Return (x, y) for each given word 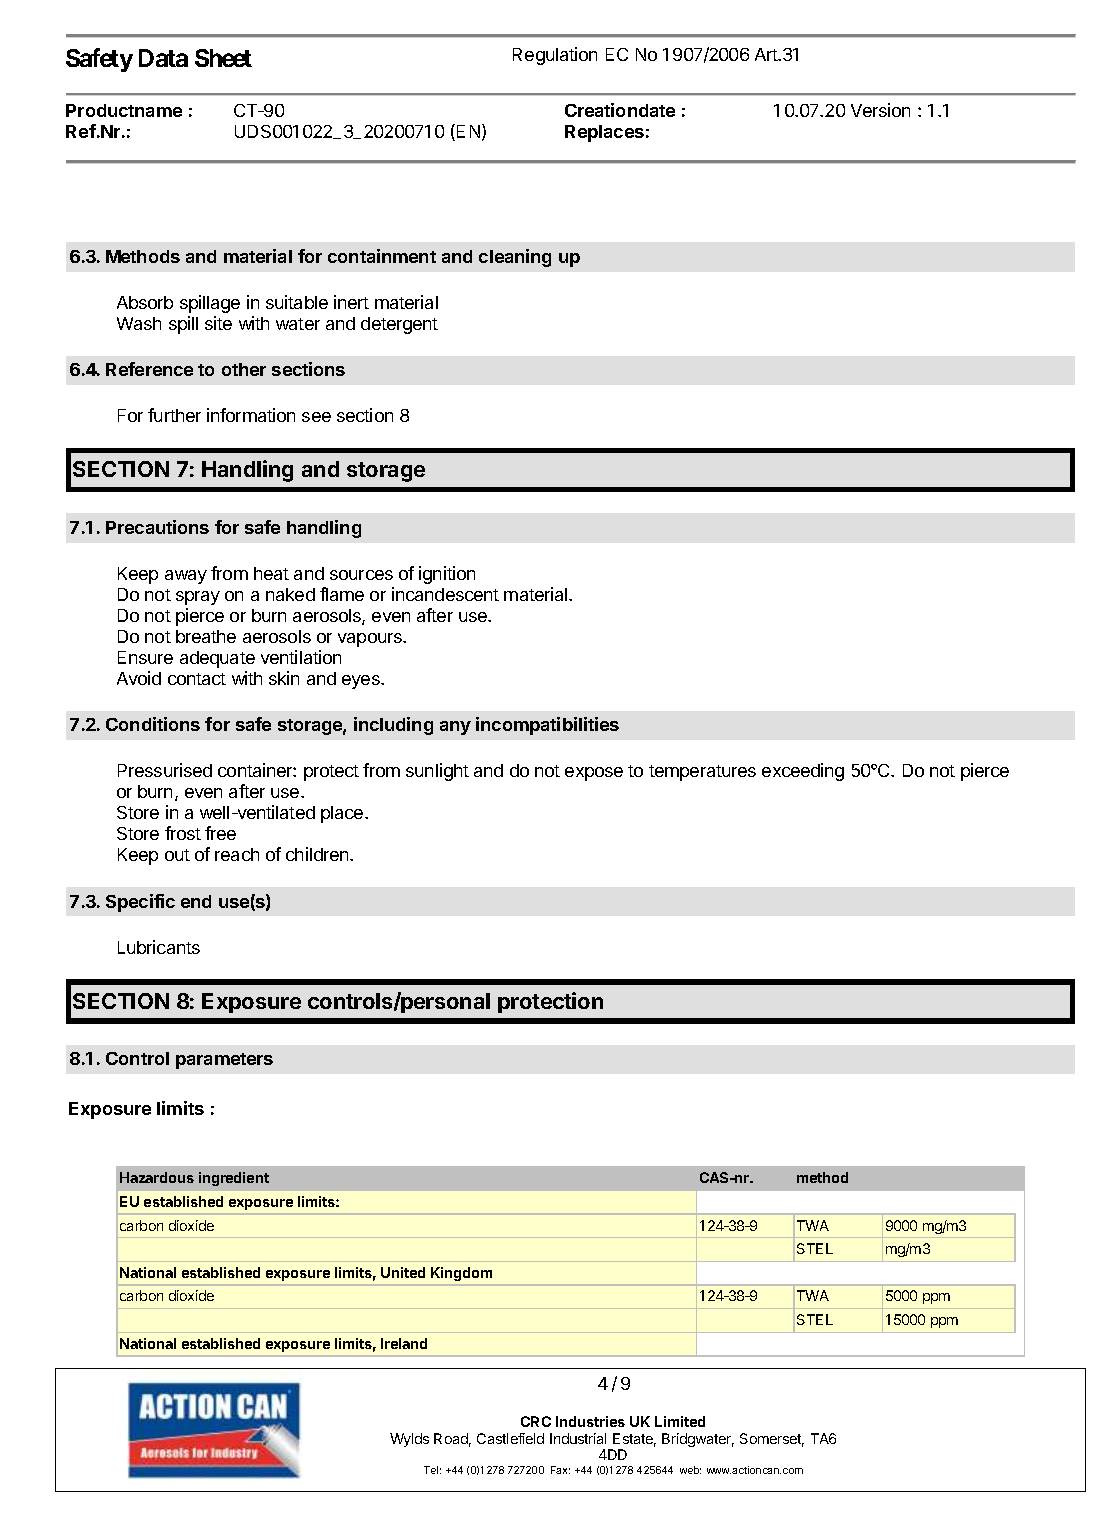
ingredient (234, 1179)
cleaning (515, 258)
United (403, 1272)
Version (880, 110)
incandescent (445, 594)
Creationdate (620, 110)
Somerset (772, 1440)
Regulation (555, 56)
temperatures (702, 773)
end (196, 901)
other (244, 369)
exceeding (803, 772)
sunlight (437, 772)
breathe (206, 636)
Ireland (404, 1343)
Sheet (223, 58)
